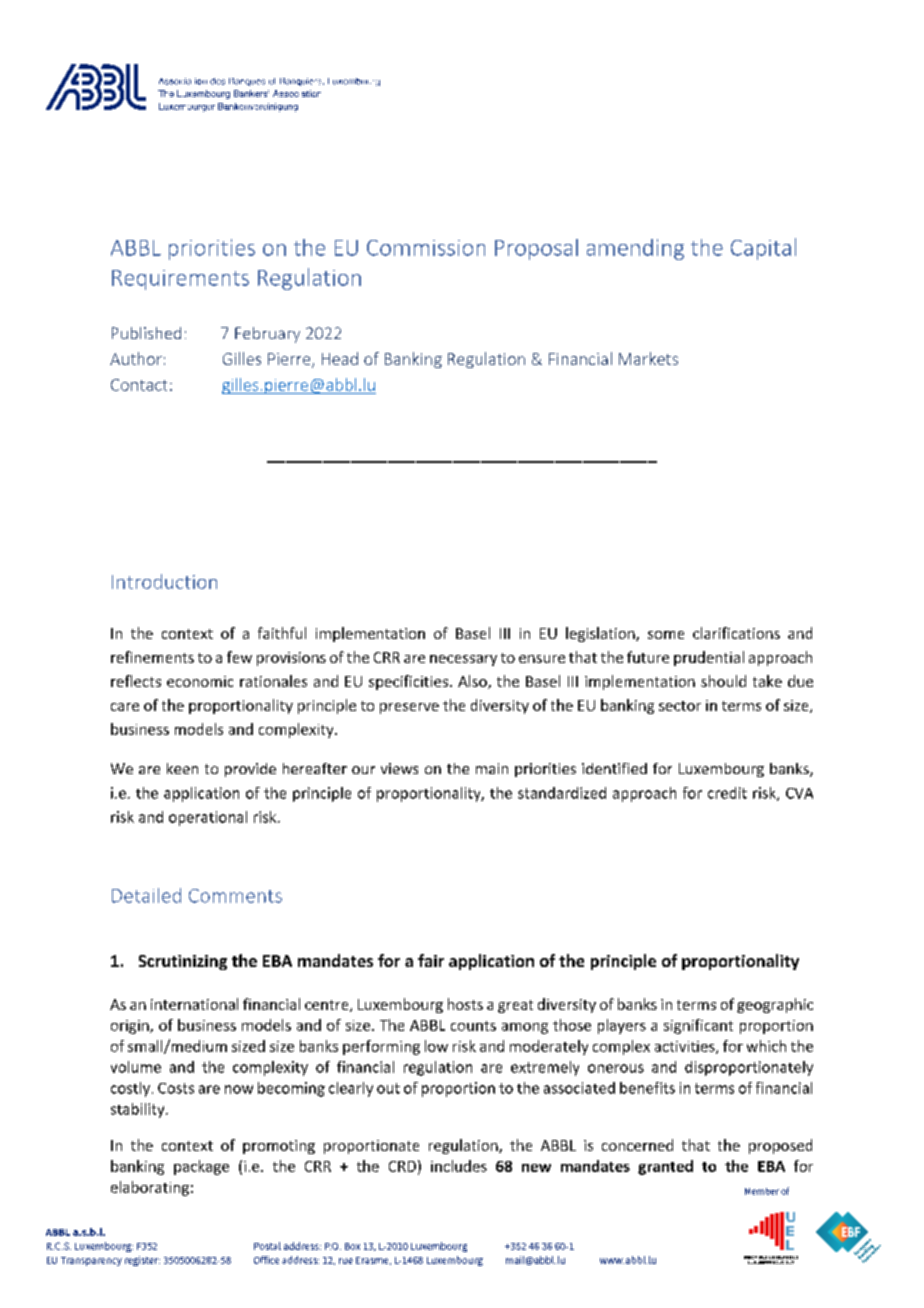 This document has height=1308, width=924. What do you see at coordinates (709, 658) in the document?
I see `prudential` at bounding box center [709, 658].
